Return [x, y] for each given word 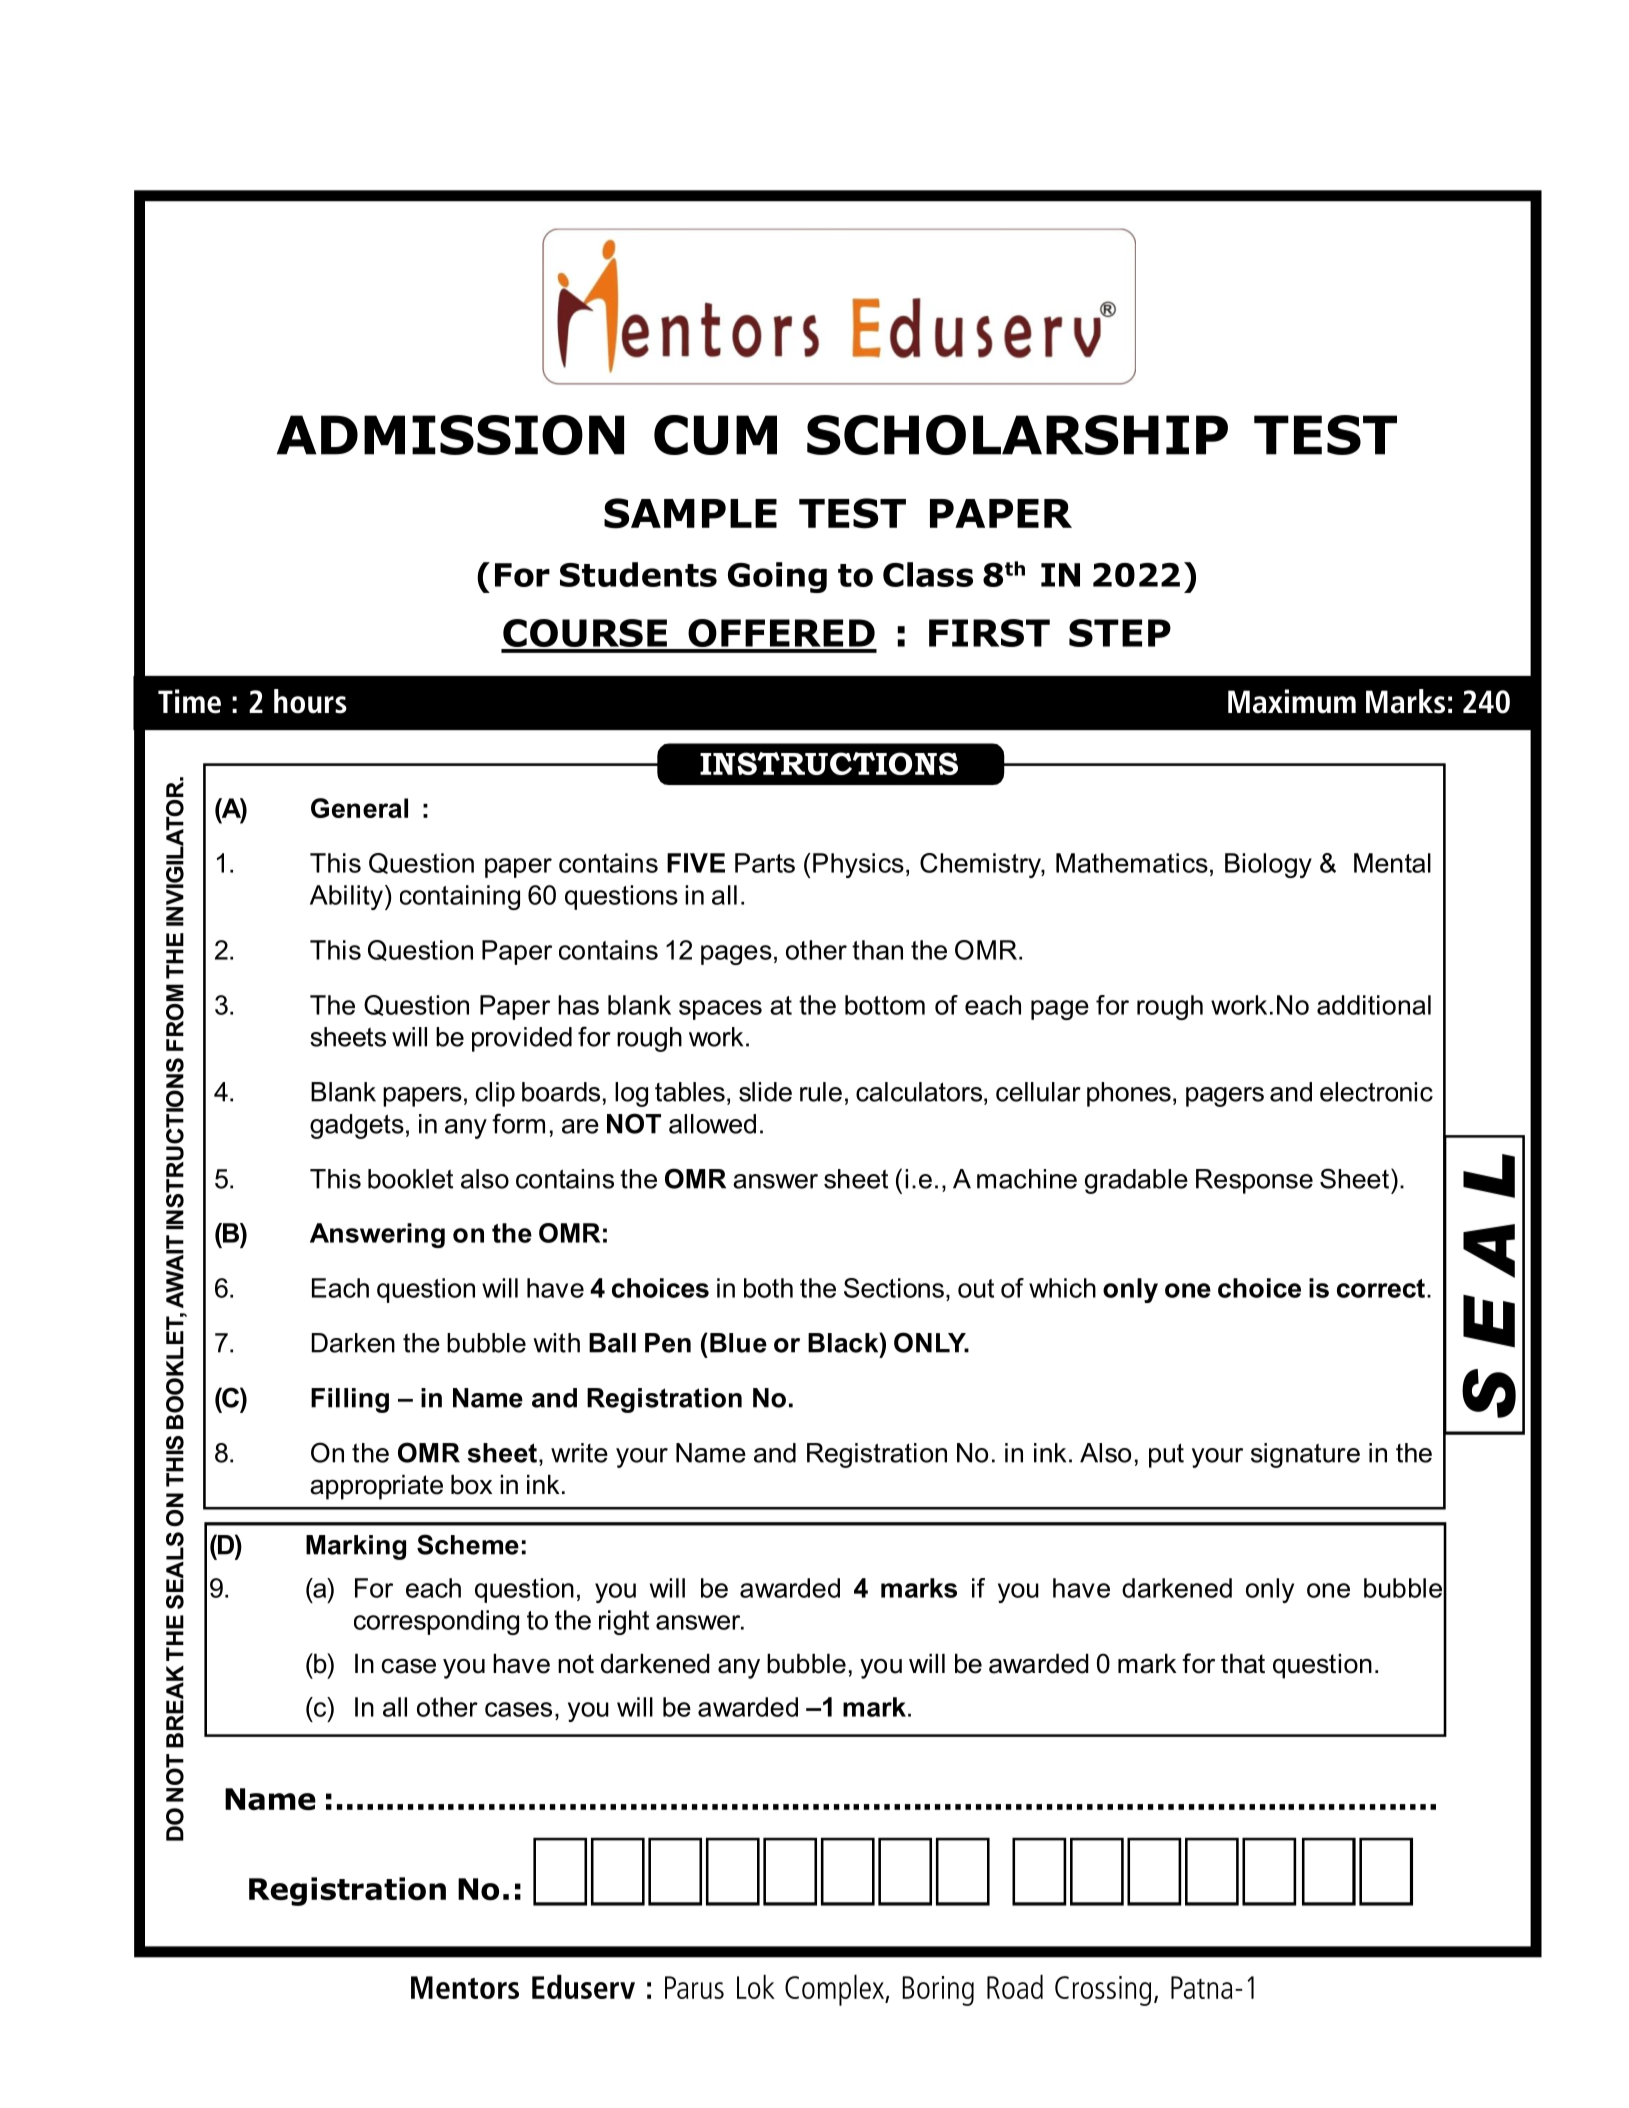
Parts [765, 863]
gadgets [357, 1126]
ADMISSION [450, 435]
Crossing [1103, 1991]
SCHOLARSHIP [1017, 435]
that [1243, 1663]
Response [1254, 1181]
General [359, 808]
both [768, 1288]
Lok [756, 1986]
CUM [715, 435]
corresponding [436, 1622]
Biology [1268, 865]
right [624, 1622]
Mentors [465, 1987]
